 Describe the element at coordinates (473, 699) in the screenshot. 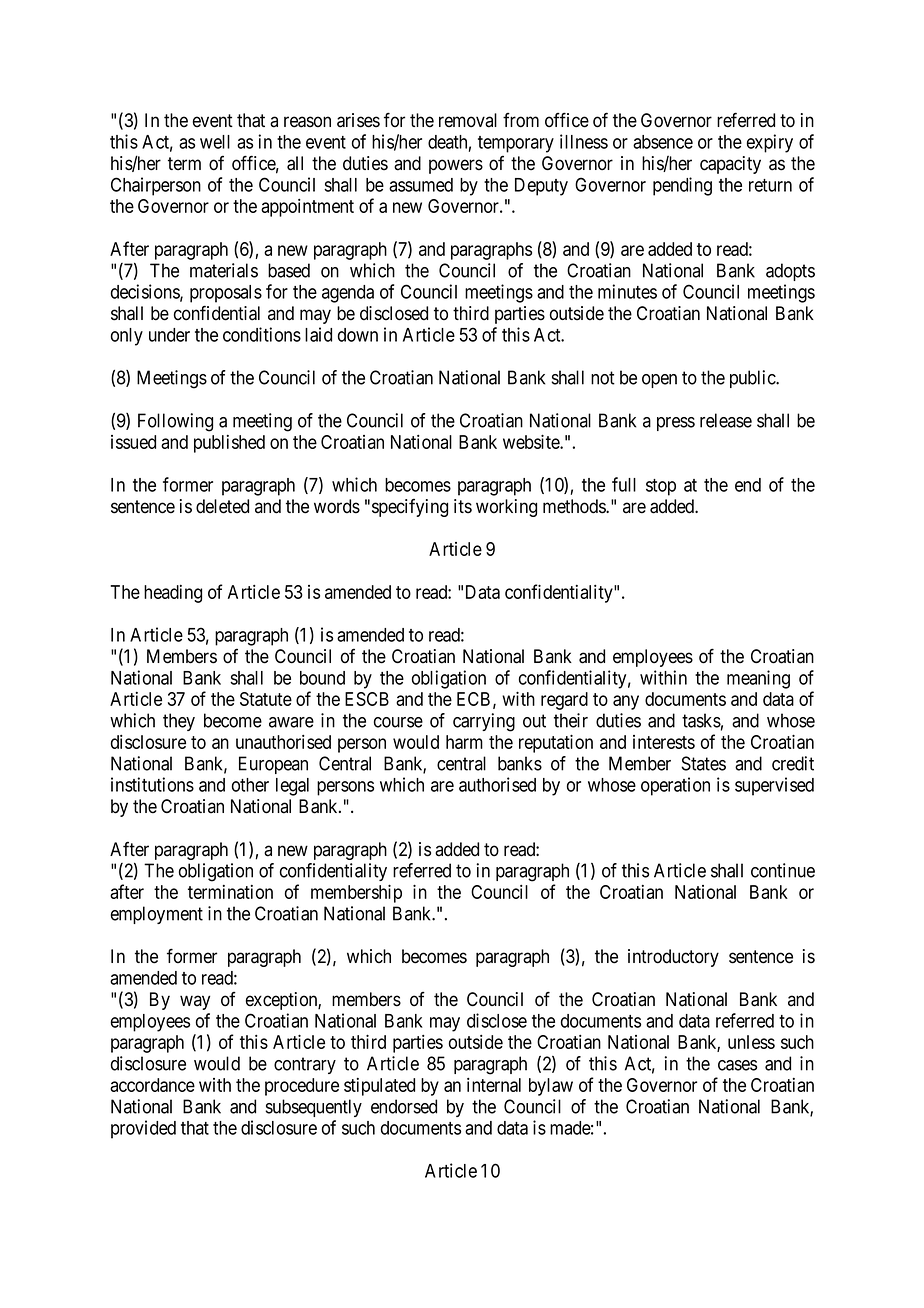

I see `ECB` at that location.
